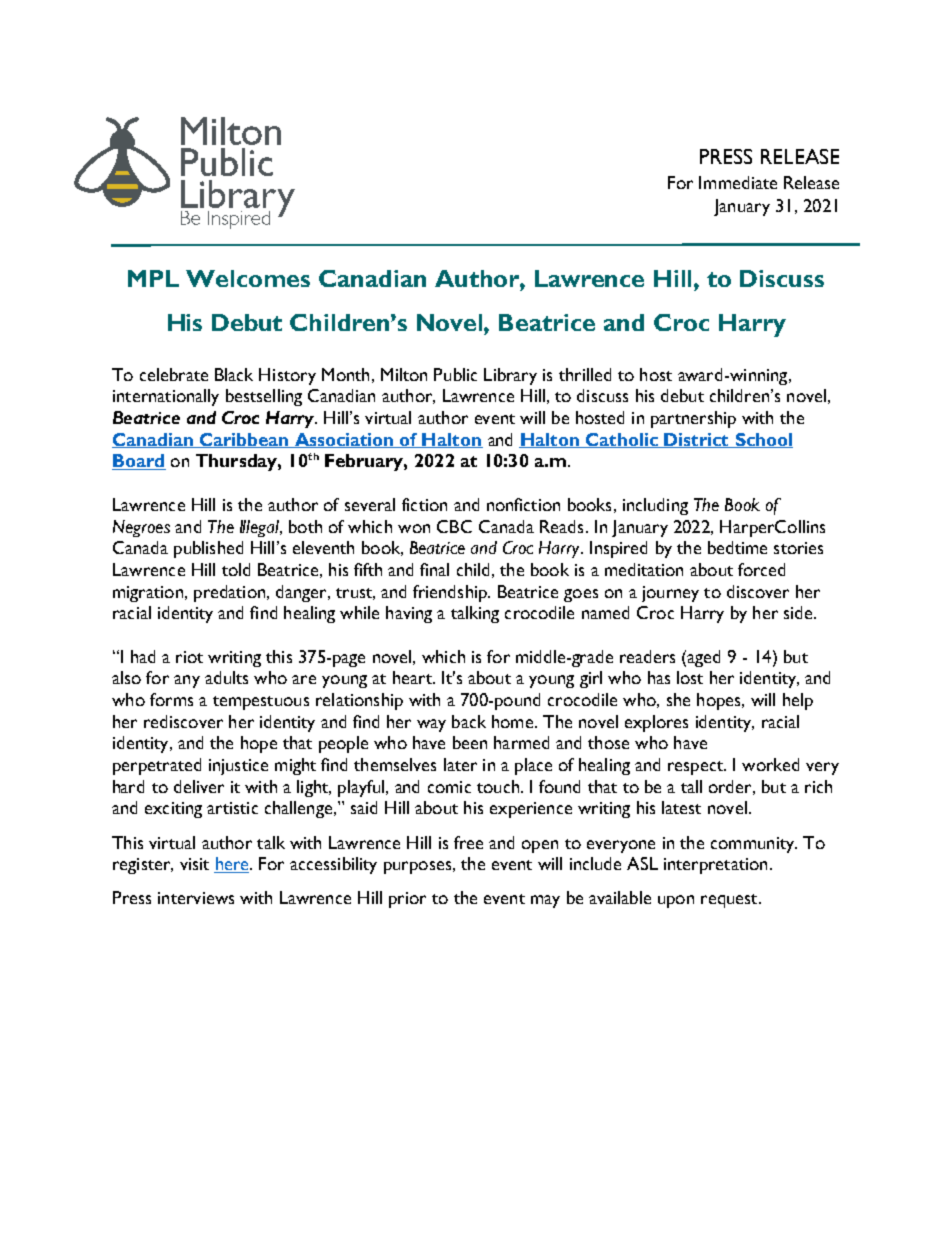 Image resolution: width=952 pixels, height=1233 pixels. What do you see at coordinates (248, 278) in the image?
I see `Welcomes` at bounding box center [248, 278].
